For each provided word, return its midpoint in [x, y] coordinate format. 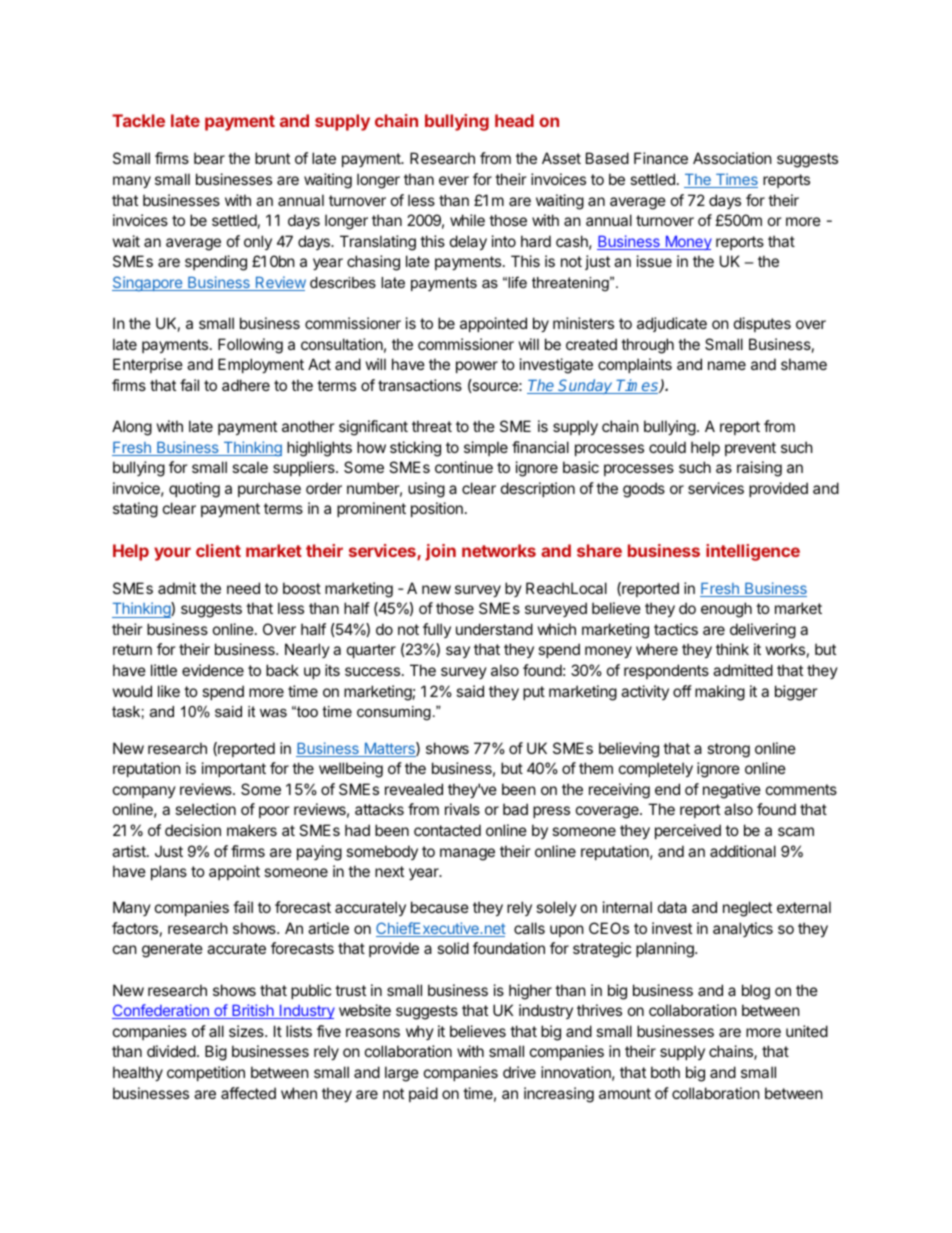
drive [519, 1072]
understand [494, 629]
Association [732, 158]
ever [454, 180]
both [665, 1072]
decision [193, 830]
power [477, 367]
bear [209, 158]
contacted [447, 830]
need [243, 588]
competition [206, 1073]
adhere [246, 385]
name [727, 365]
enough [726, 610]
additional [743, 851]
